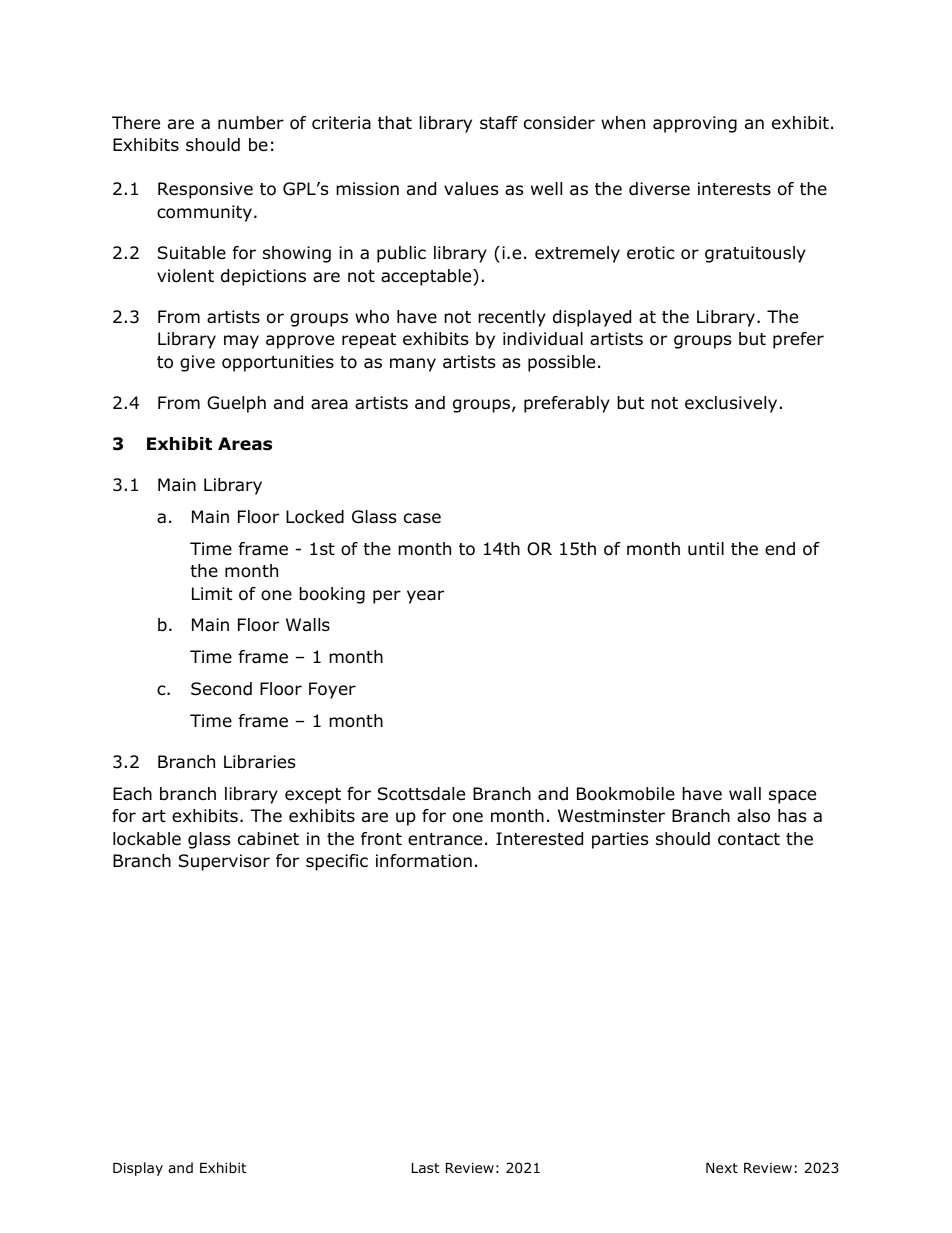  I want to click on Responsive, so click(205, 190).
